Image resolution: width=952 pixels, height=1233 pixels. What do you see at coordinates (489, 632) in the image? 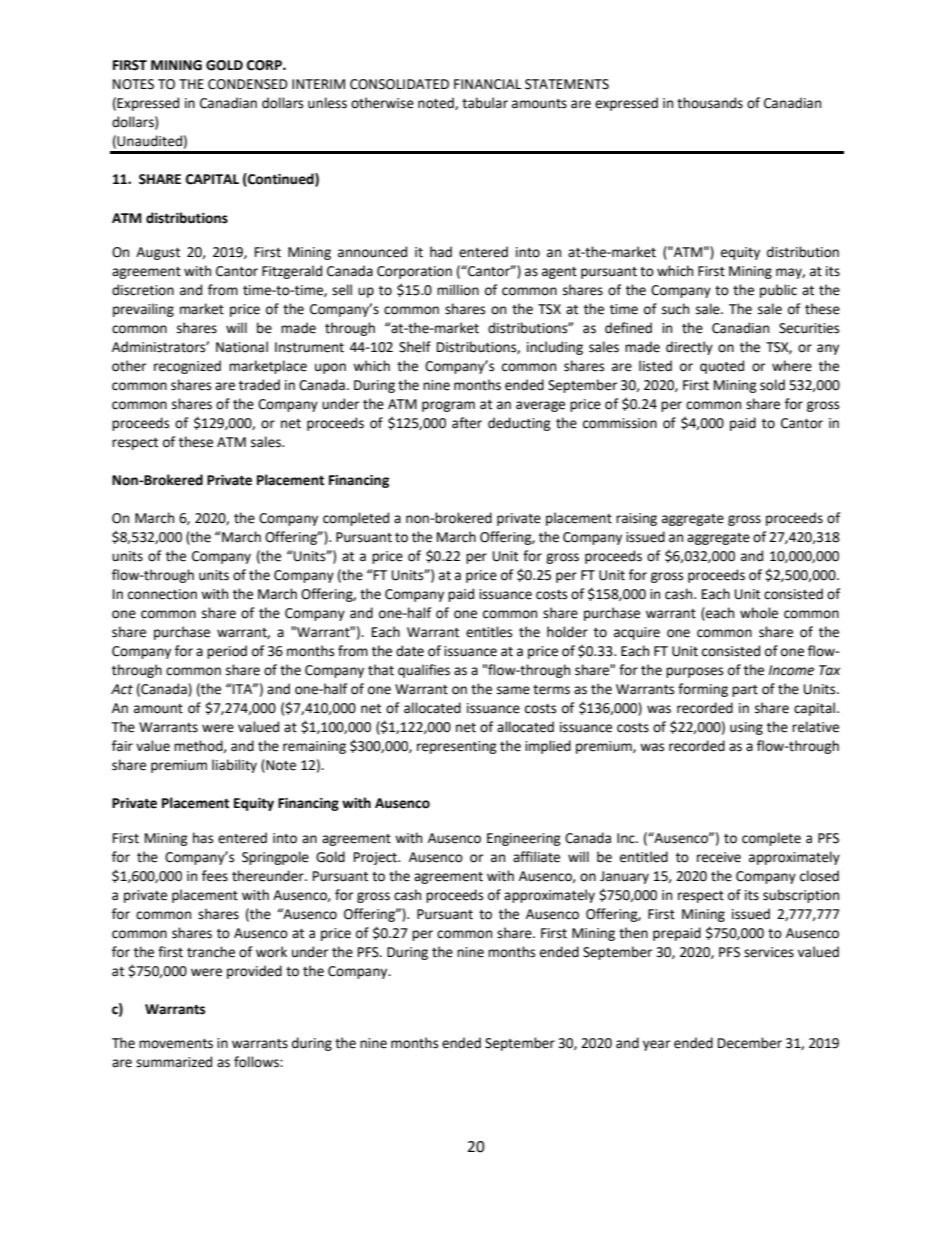
I see `entitles` at bounding box center [489, 632].
